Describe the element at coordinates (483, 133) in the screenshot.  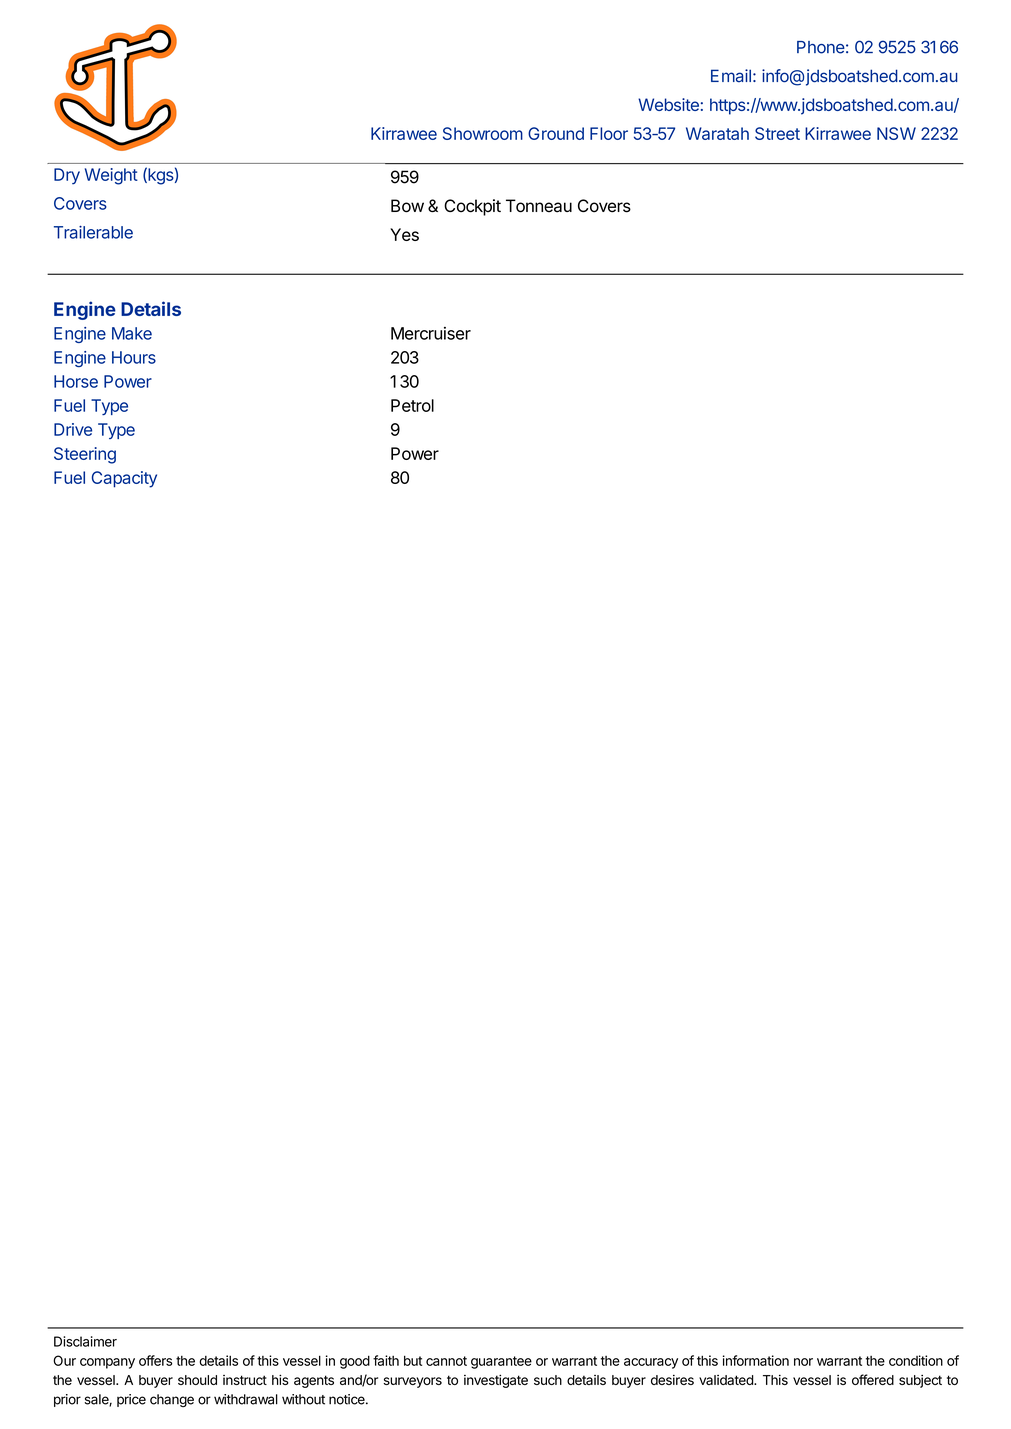
I see `Showroom` at that location.
